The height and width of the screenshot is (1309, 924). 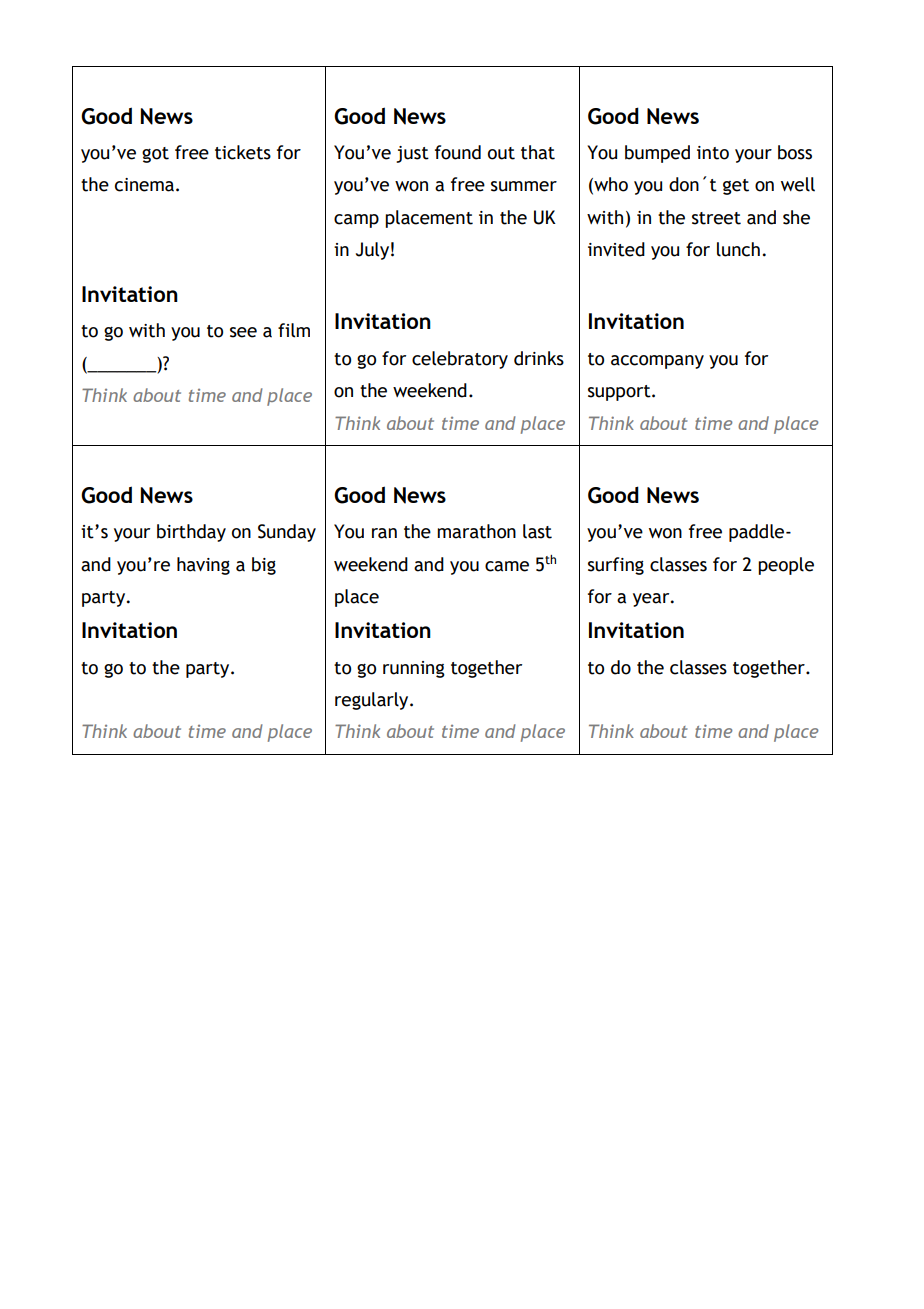 I want to click on regularly, so click(x=373, y=701).
